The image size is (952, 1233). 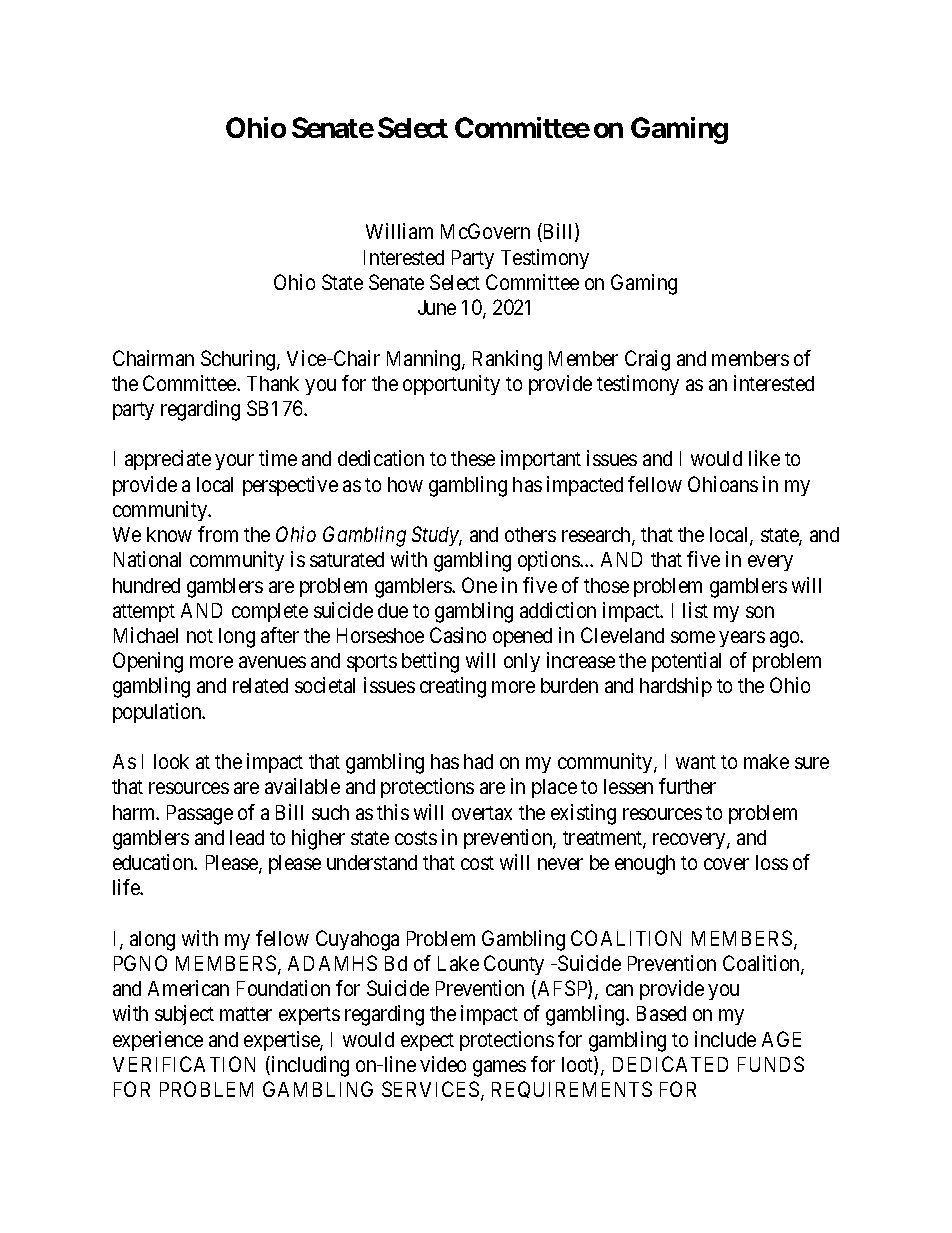 What do you see at coordinates (437, 307) in the screenshot?
I see `June` at bounding box center [437, 307].
